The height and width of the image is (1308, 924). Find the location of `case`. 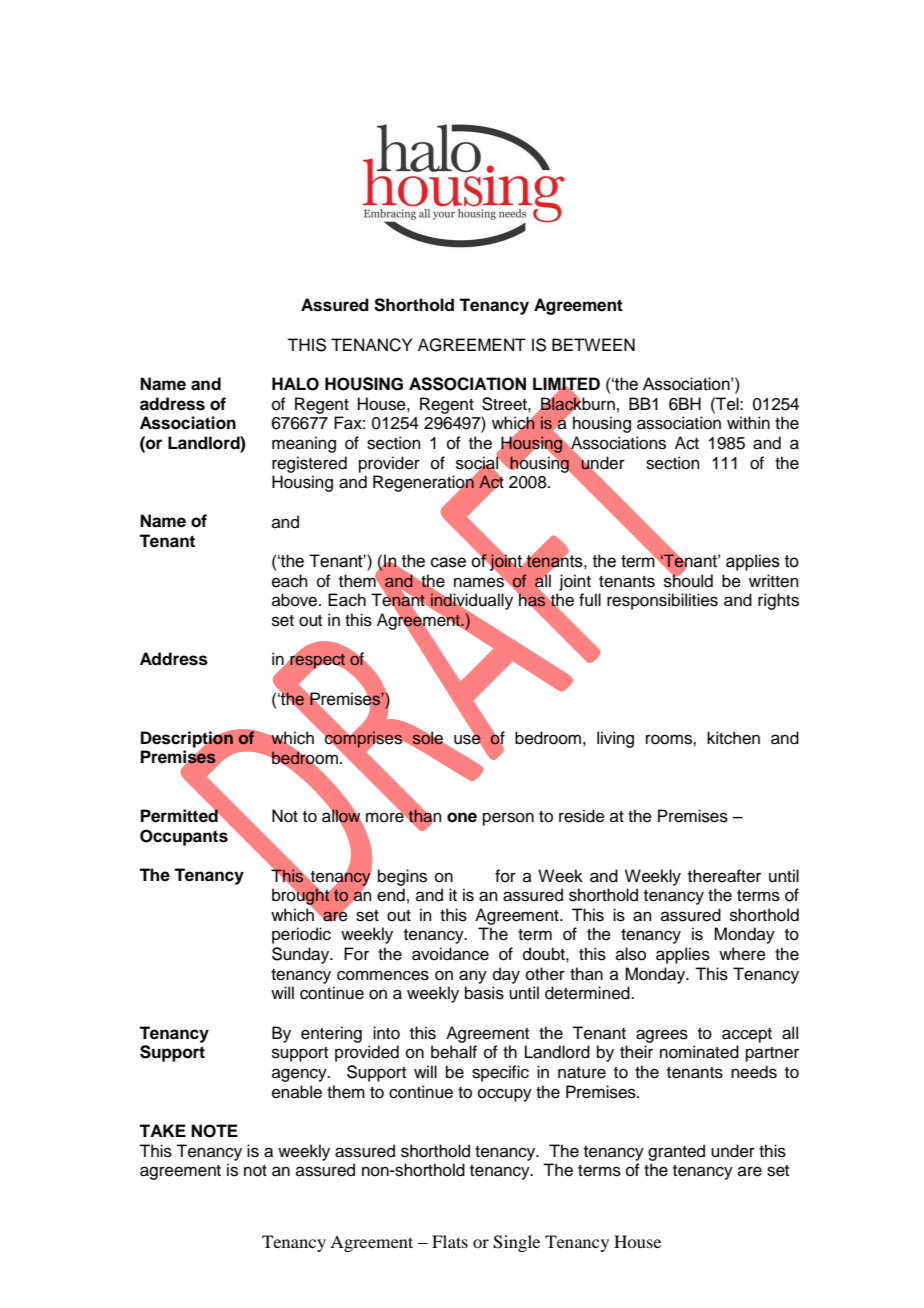

case is located at coordinates (448, 562).
